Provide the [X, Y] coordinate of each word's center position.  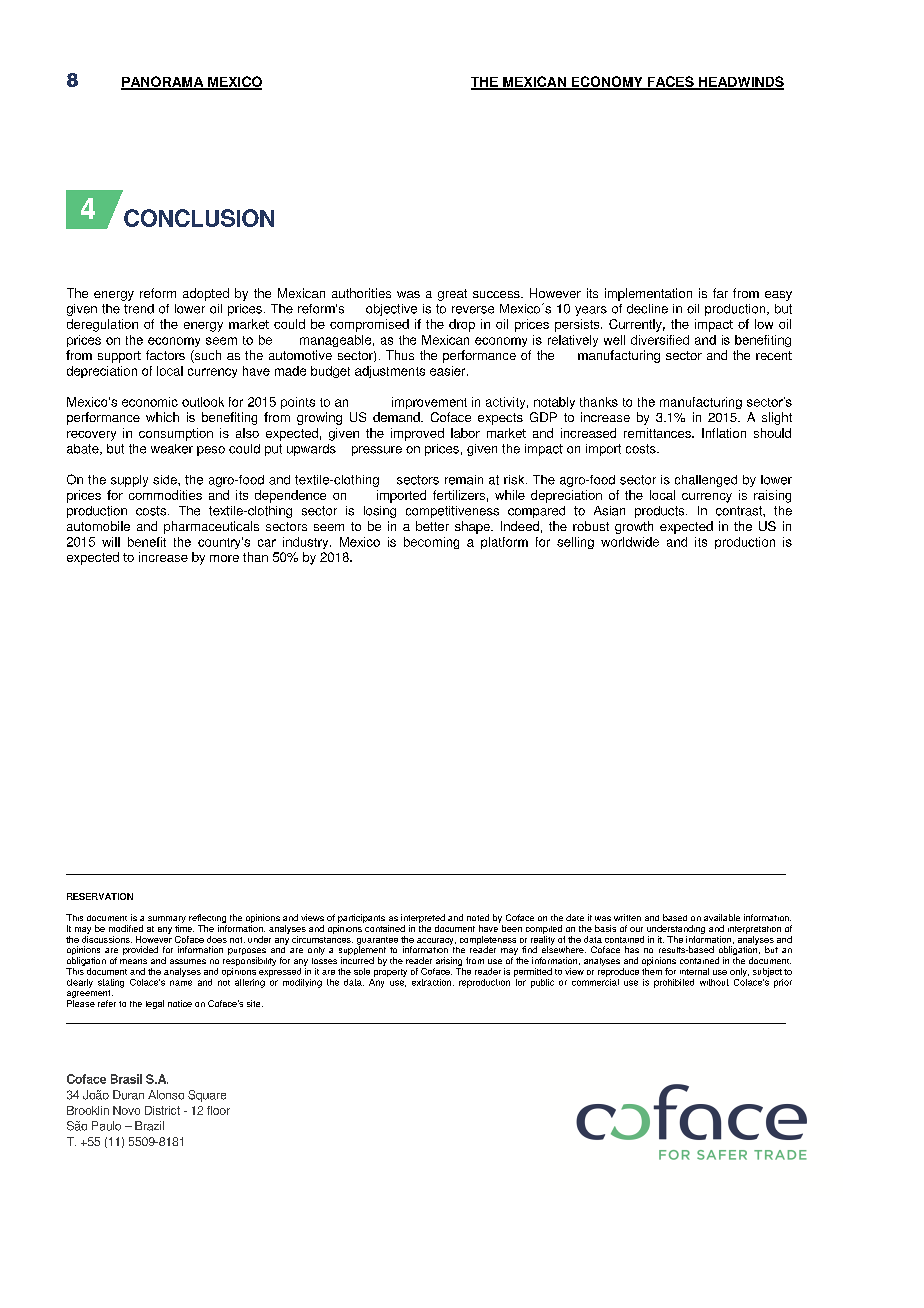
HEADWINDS [740, 82]
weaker [172, 449]
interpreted [423, 920]
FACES [670, 82]
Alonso [166, 1095]
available [722, 917]
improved [417, 434]
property [390, 973]
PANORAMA [163, 82]
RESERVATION [100, 896]
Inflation [724, 433]
